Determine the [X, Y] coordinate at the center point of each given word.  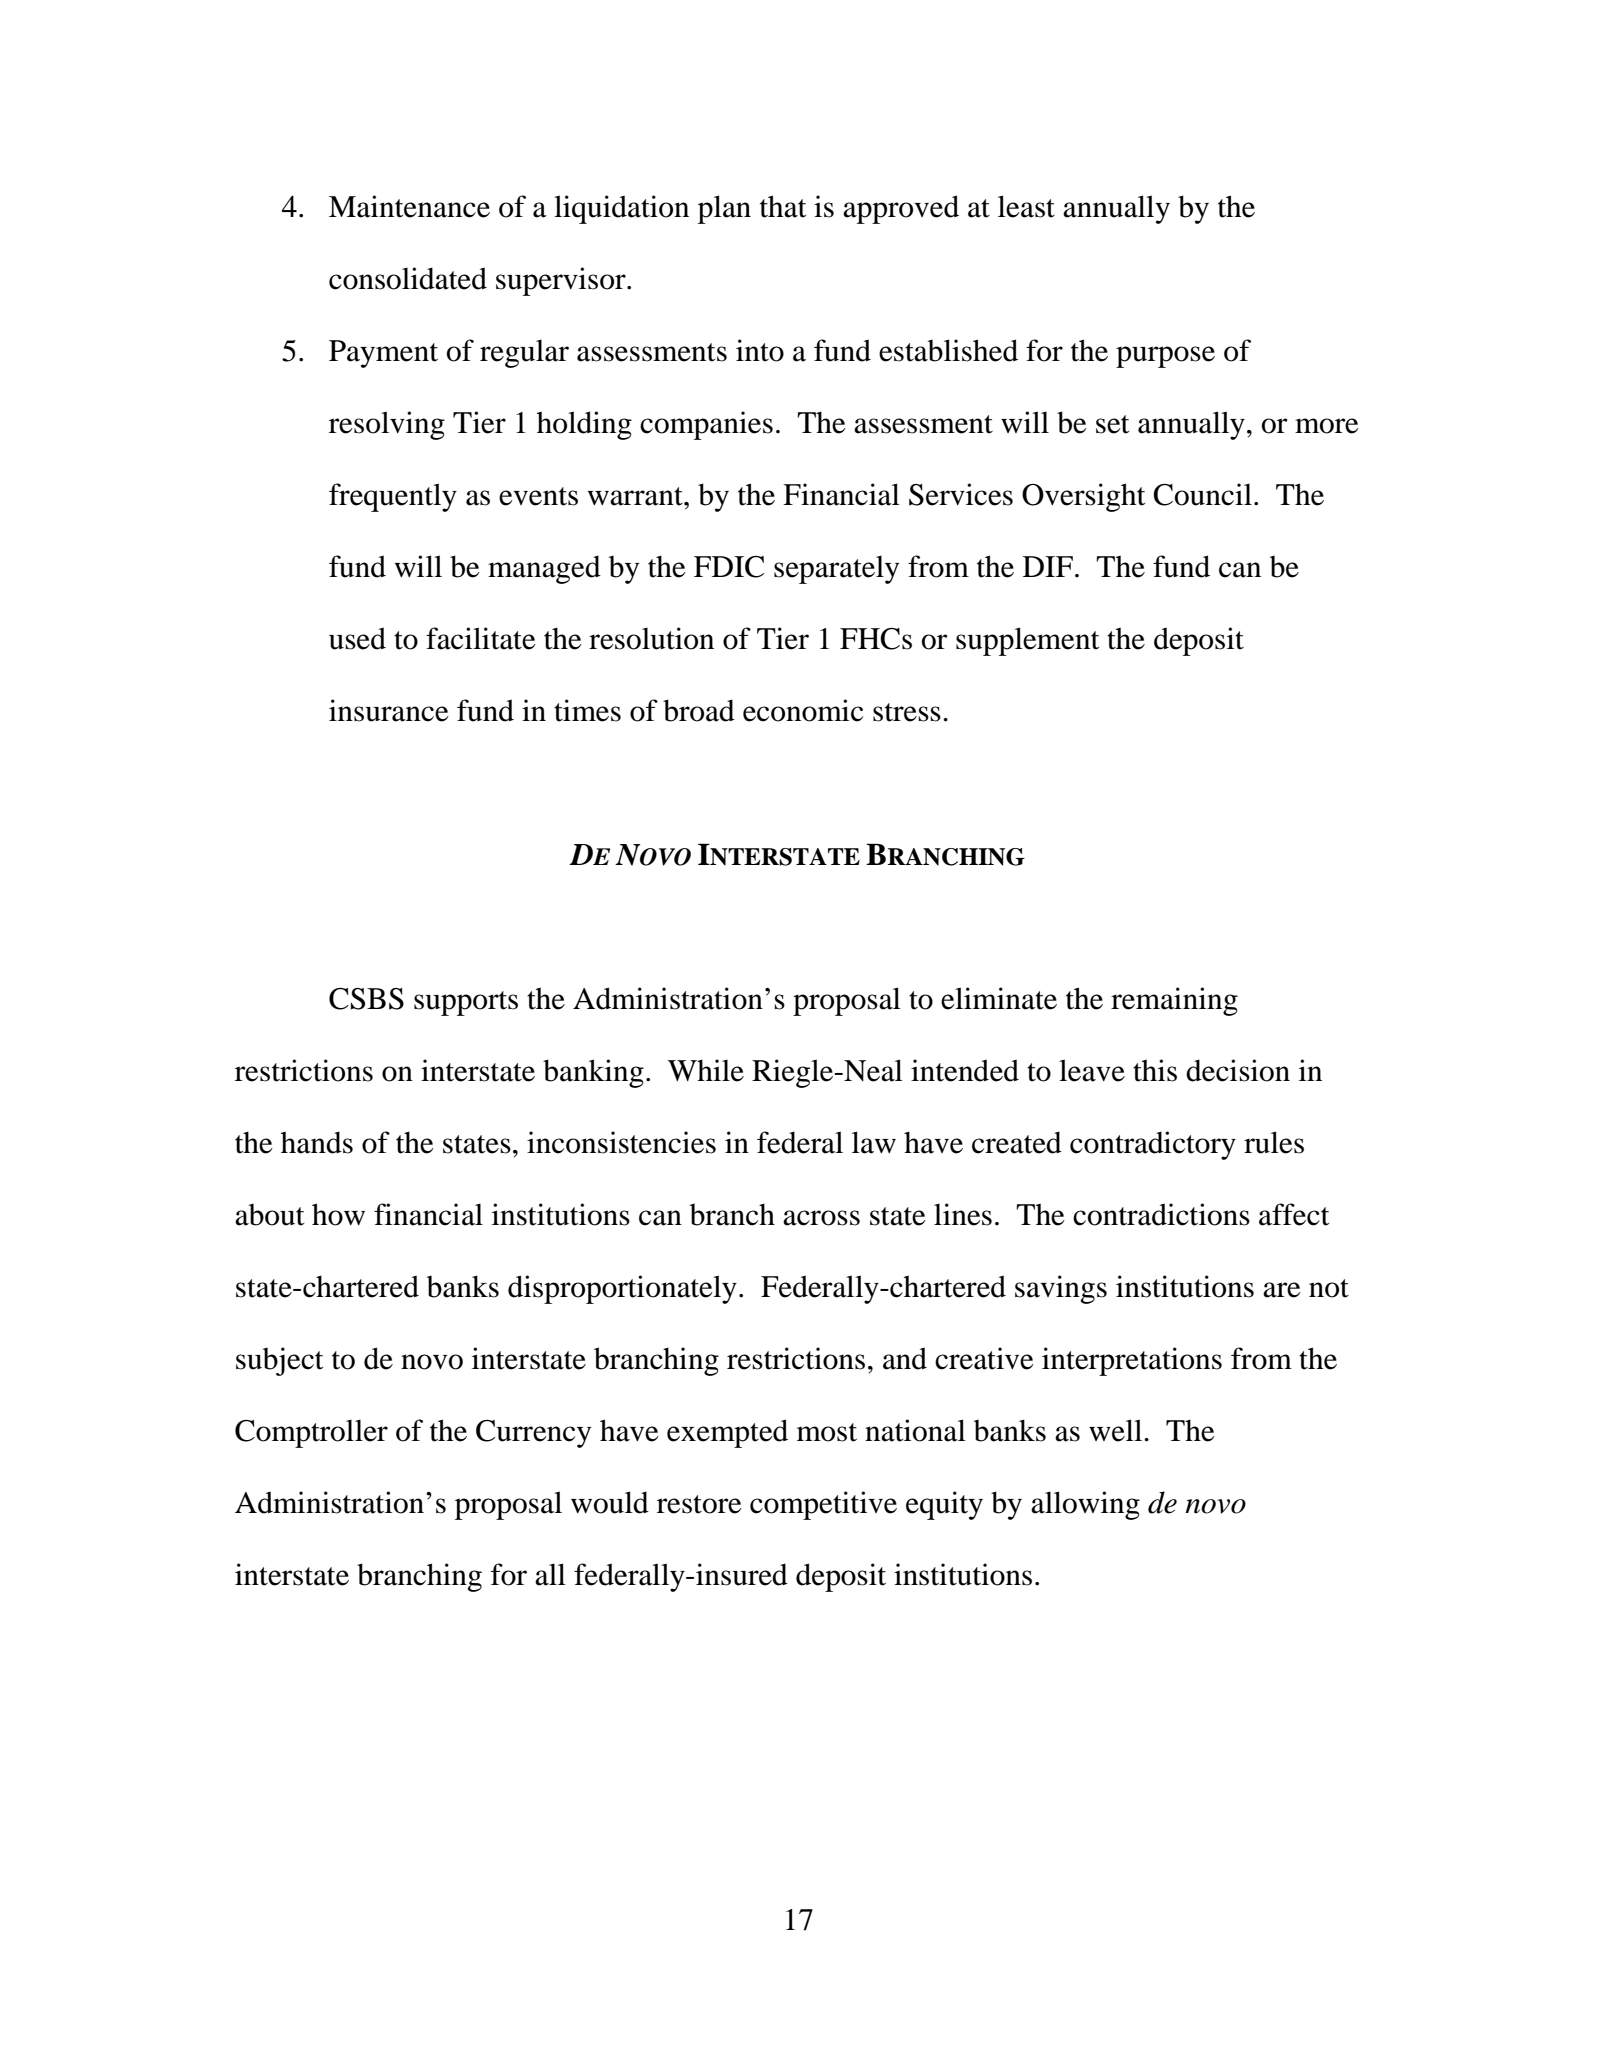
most [827, 1432]
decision [1238, 1070]
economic [803, 710]
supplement [1027, 641]
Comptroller [311, 1433]
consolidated [408, 278]
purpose [1165, 357]
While [706, 1070]
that [783, 206]
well [1117, 1430]
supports [466, 1003]
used [357, 638]
